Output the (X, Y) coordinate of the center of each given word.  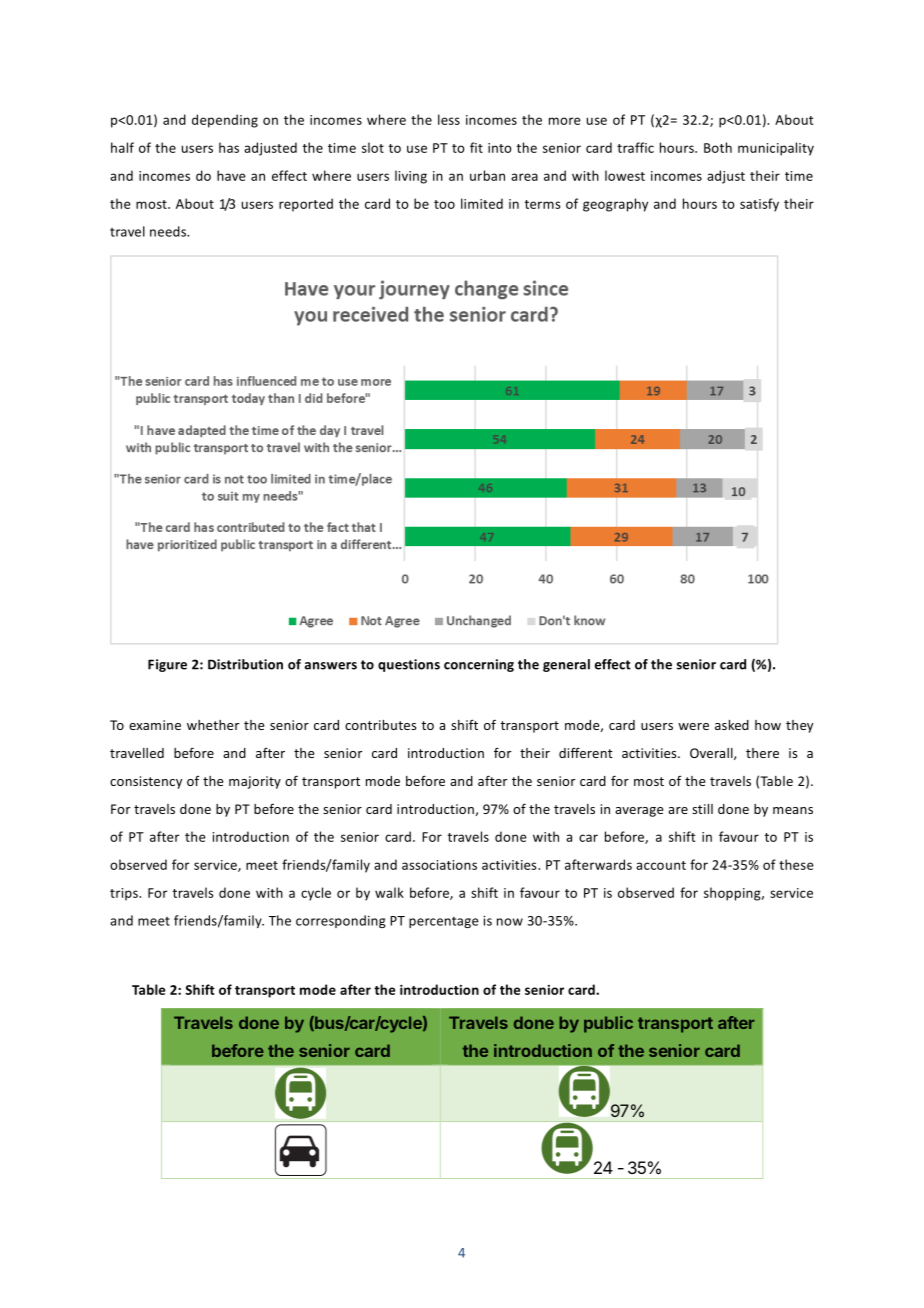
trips (125, 894)
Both (718, 147)
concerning (479, 665)
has (229, 147)
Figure (167, 665)
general (566, 665)
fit (476, 147)
